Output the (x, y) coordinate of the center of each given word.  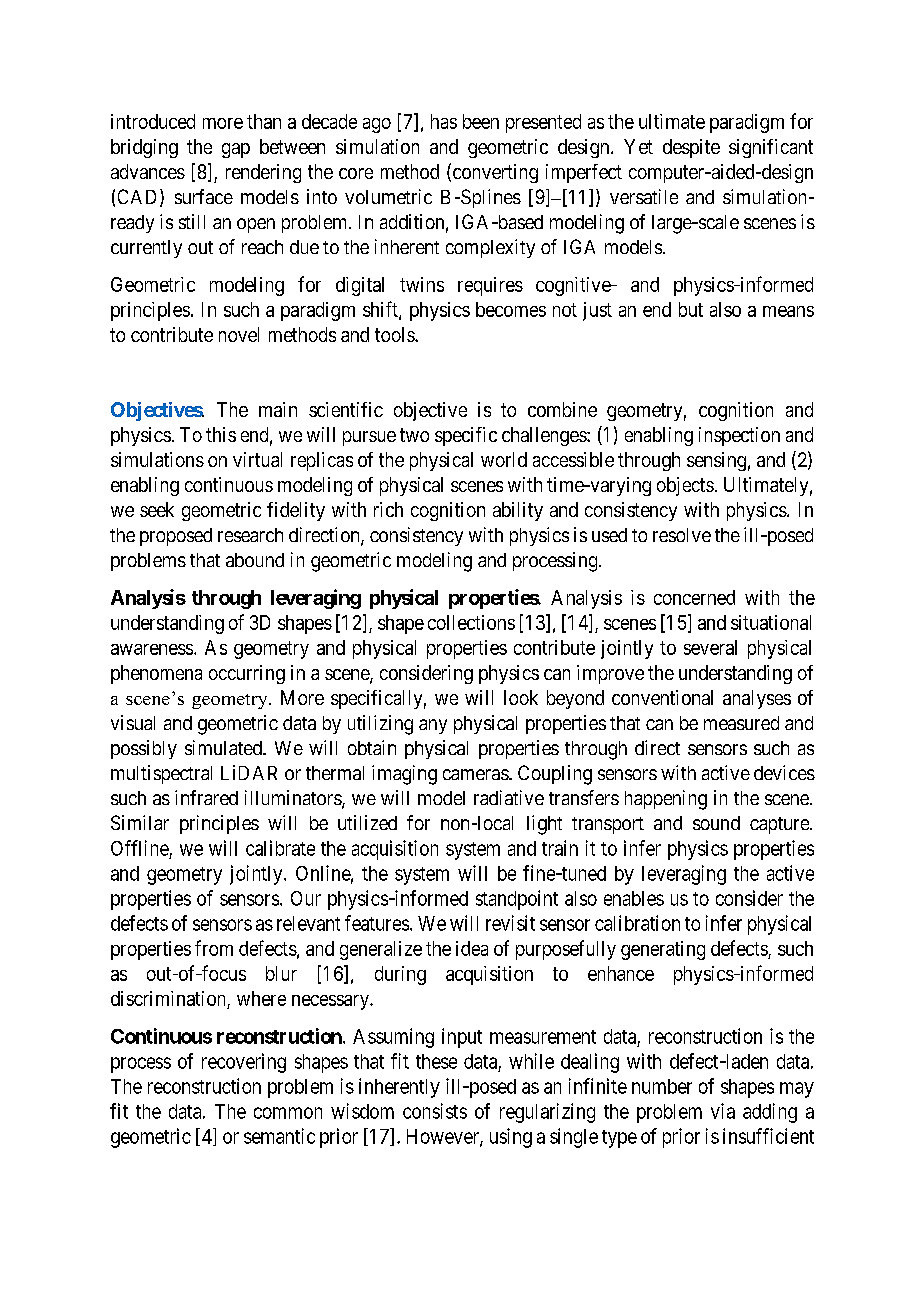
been (481, 121)
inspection (739, 436)
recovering (244, 1063)
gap (236, 150)
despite (691, 148)
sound (716, 823)
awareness (152, 649)
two (414, 435)
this (221, 434)
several (710, 647)
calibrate (280, 848)
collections (471, 622)
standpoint (517, 900)
